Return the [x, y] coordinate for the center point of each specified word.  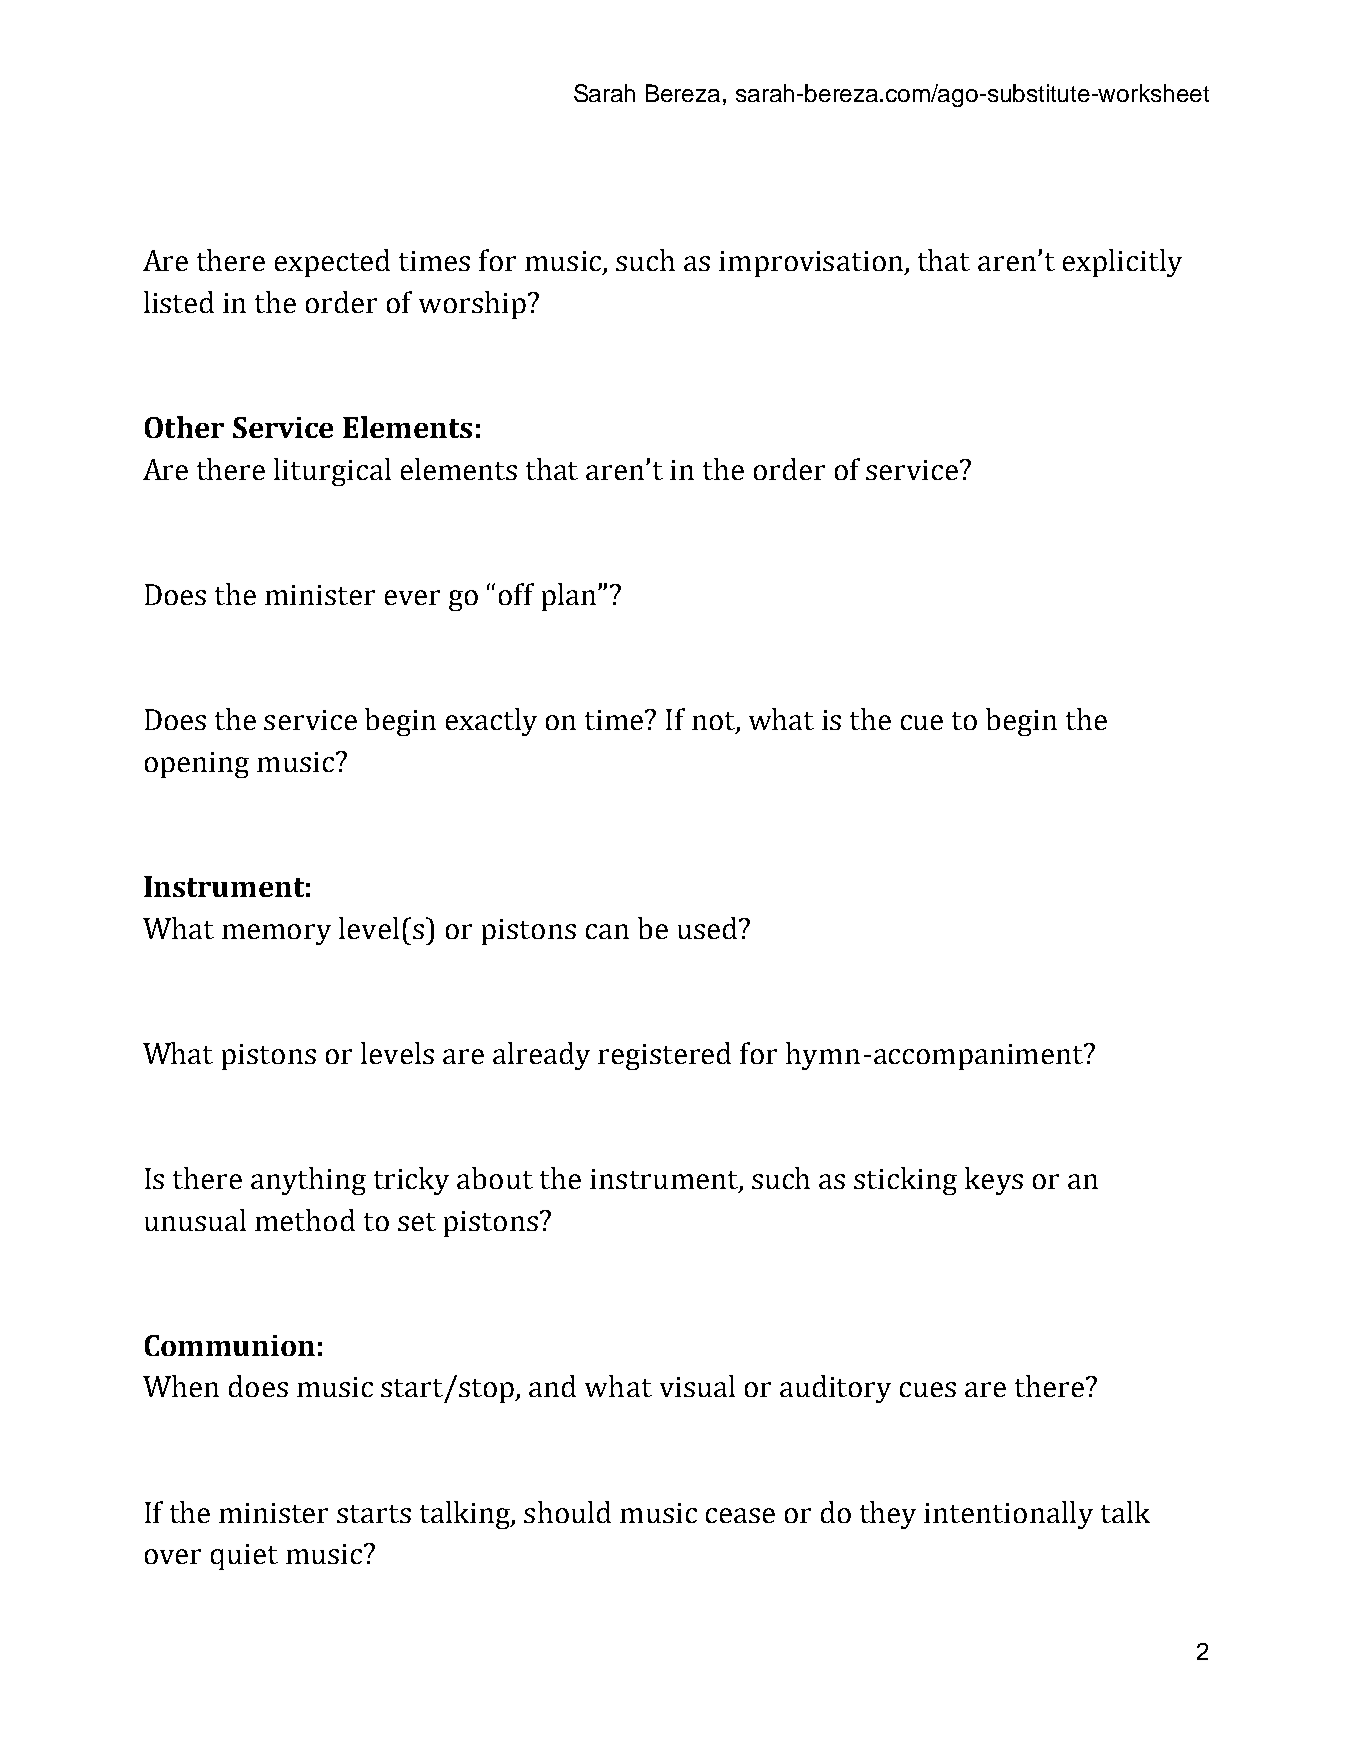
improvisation [812, 264]
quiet [244, 1557]
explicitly [1122, 263]
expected [332, 263]
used [709, 928]
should [567, 1512]
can [607, 931]
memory [276, 934]
